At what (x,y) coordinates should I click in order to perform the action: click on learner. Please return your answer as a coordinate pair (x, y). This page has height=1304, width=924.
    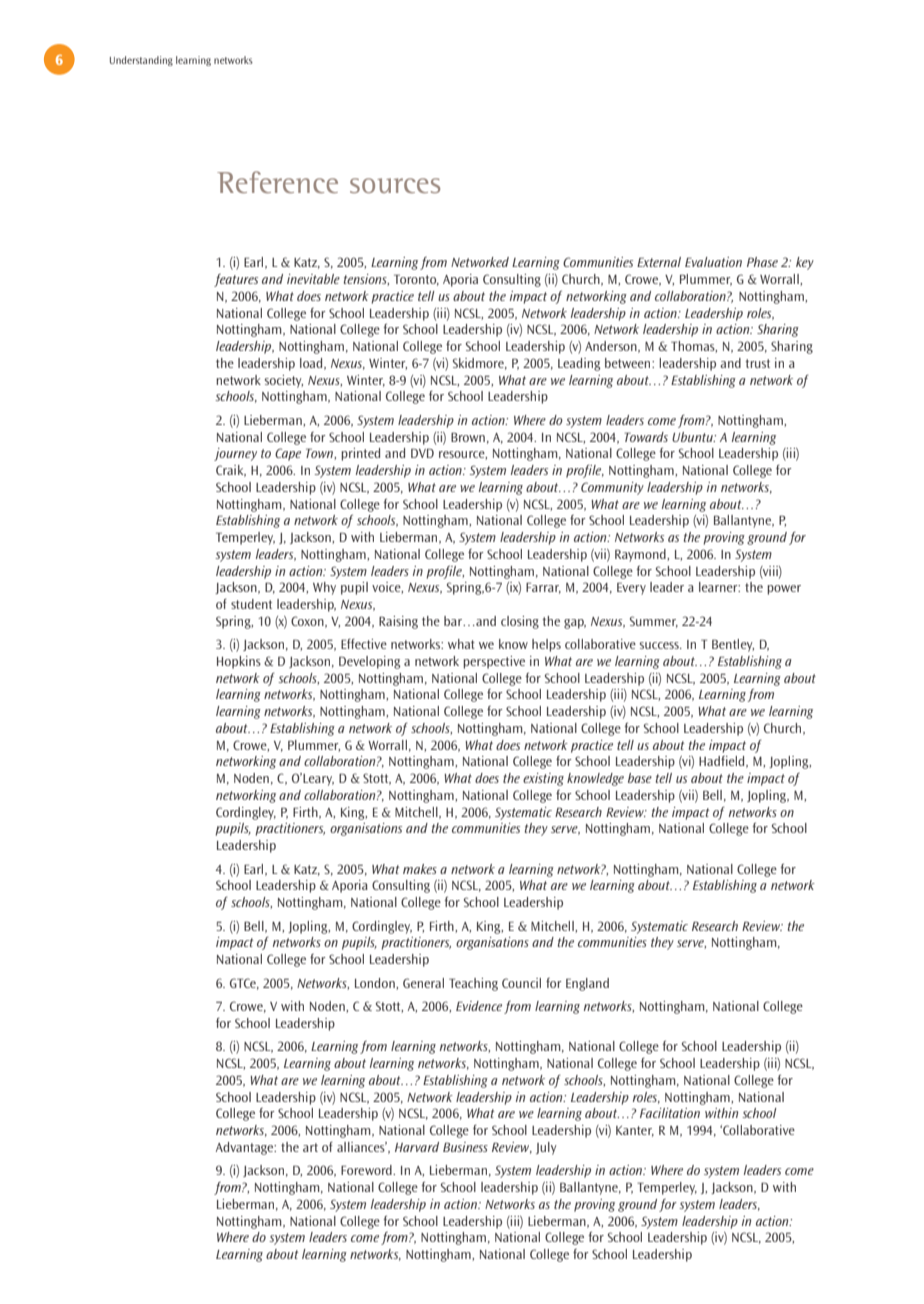
    Looking at the image, I should click on (719, 587).
